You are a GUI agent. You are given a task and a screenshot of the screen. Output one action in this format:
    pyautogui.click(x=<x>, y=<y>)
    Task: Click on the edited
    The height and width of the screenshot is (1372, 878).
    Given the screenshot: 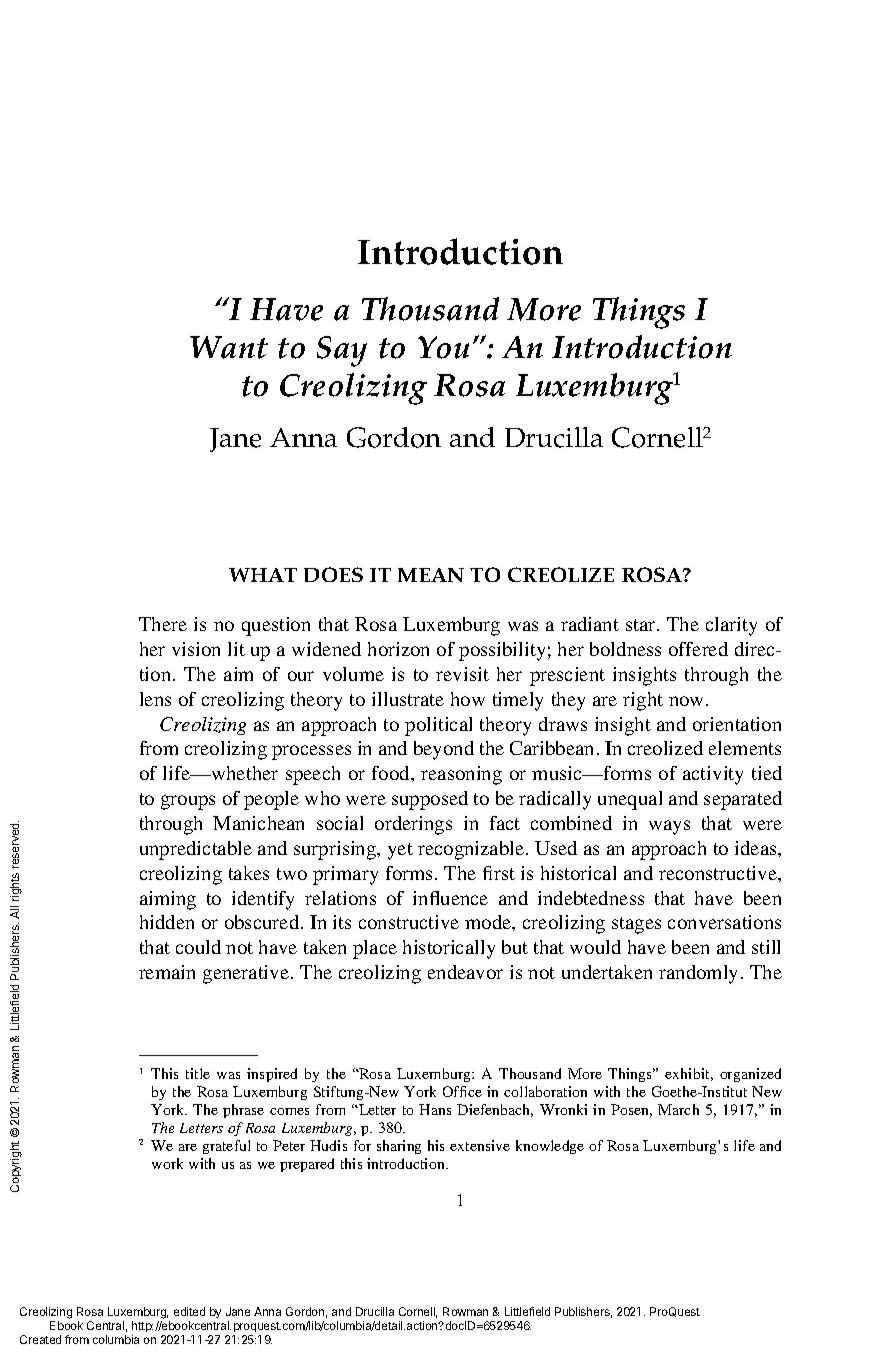 What is the action you would take?
    pyautogui.click(x=189, y=1311)
